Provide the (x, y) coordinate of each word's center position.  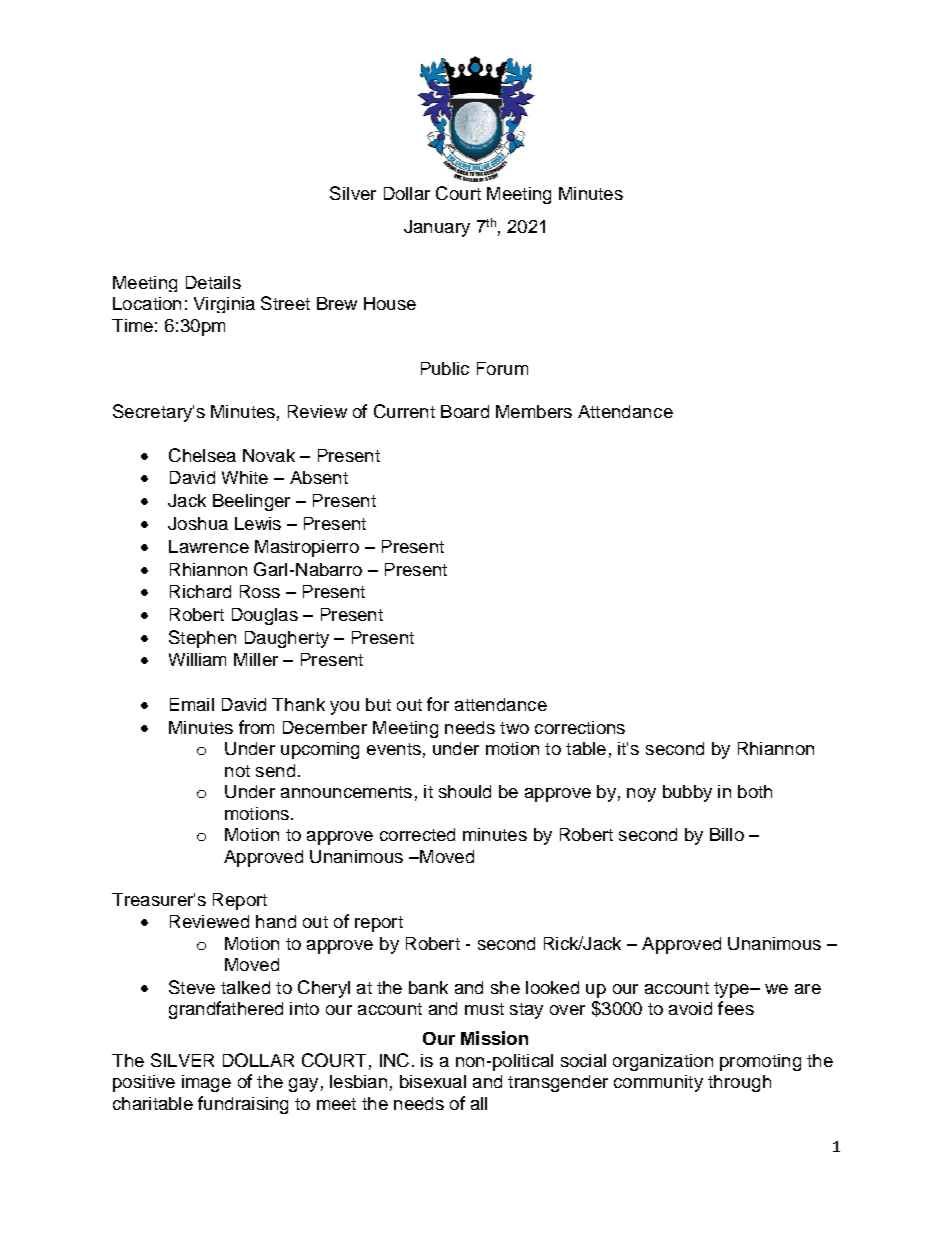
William (197, 659)
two (514, 728)
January (437, 228)
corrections (580, 727)
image (206, 1083)
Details (213, 282)
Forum (502, 368)
